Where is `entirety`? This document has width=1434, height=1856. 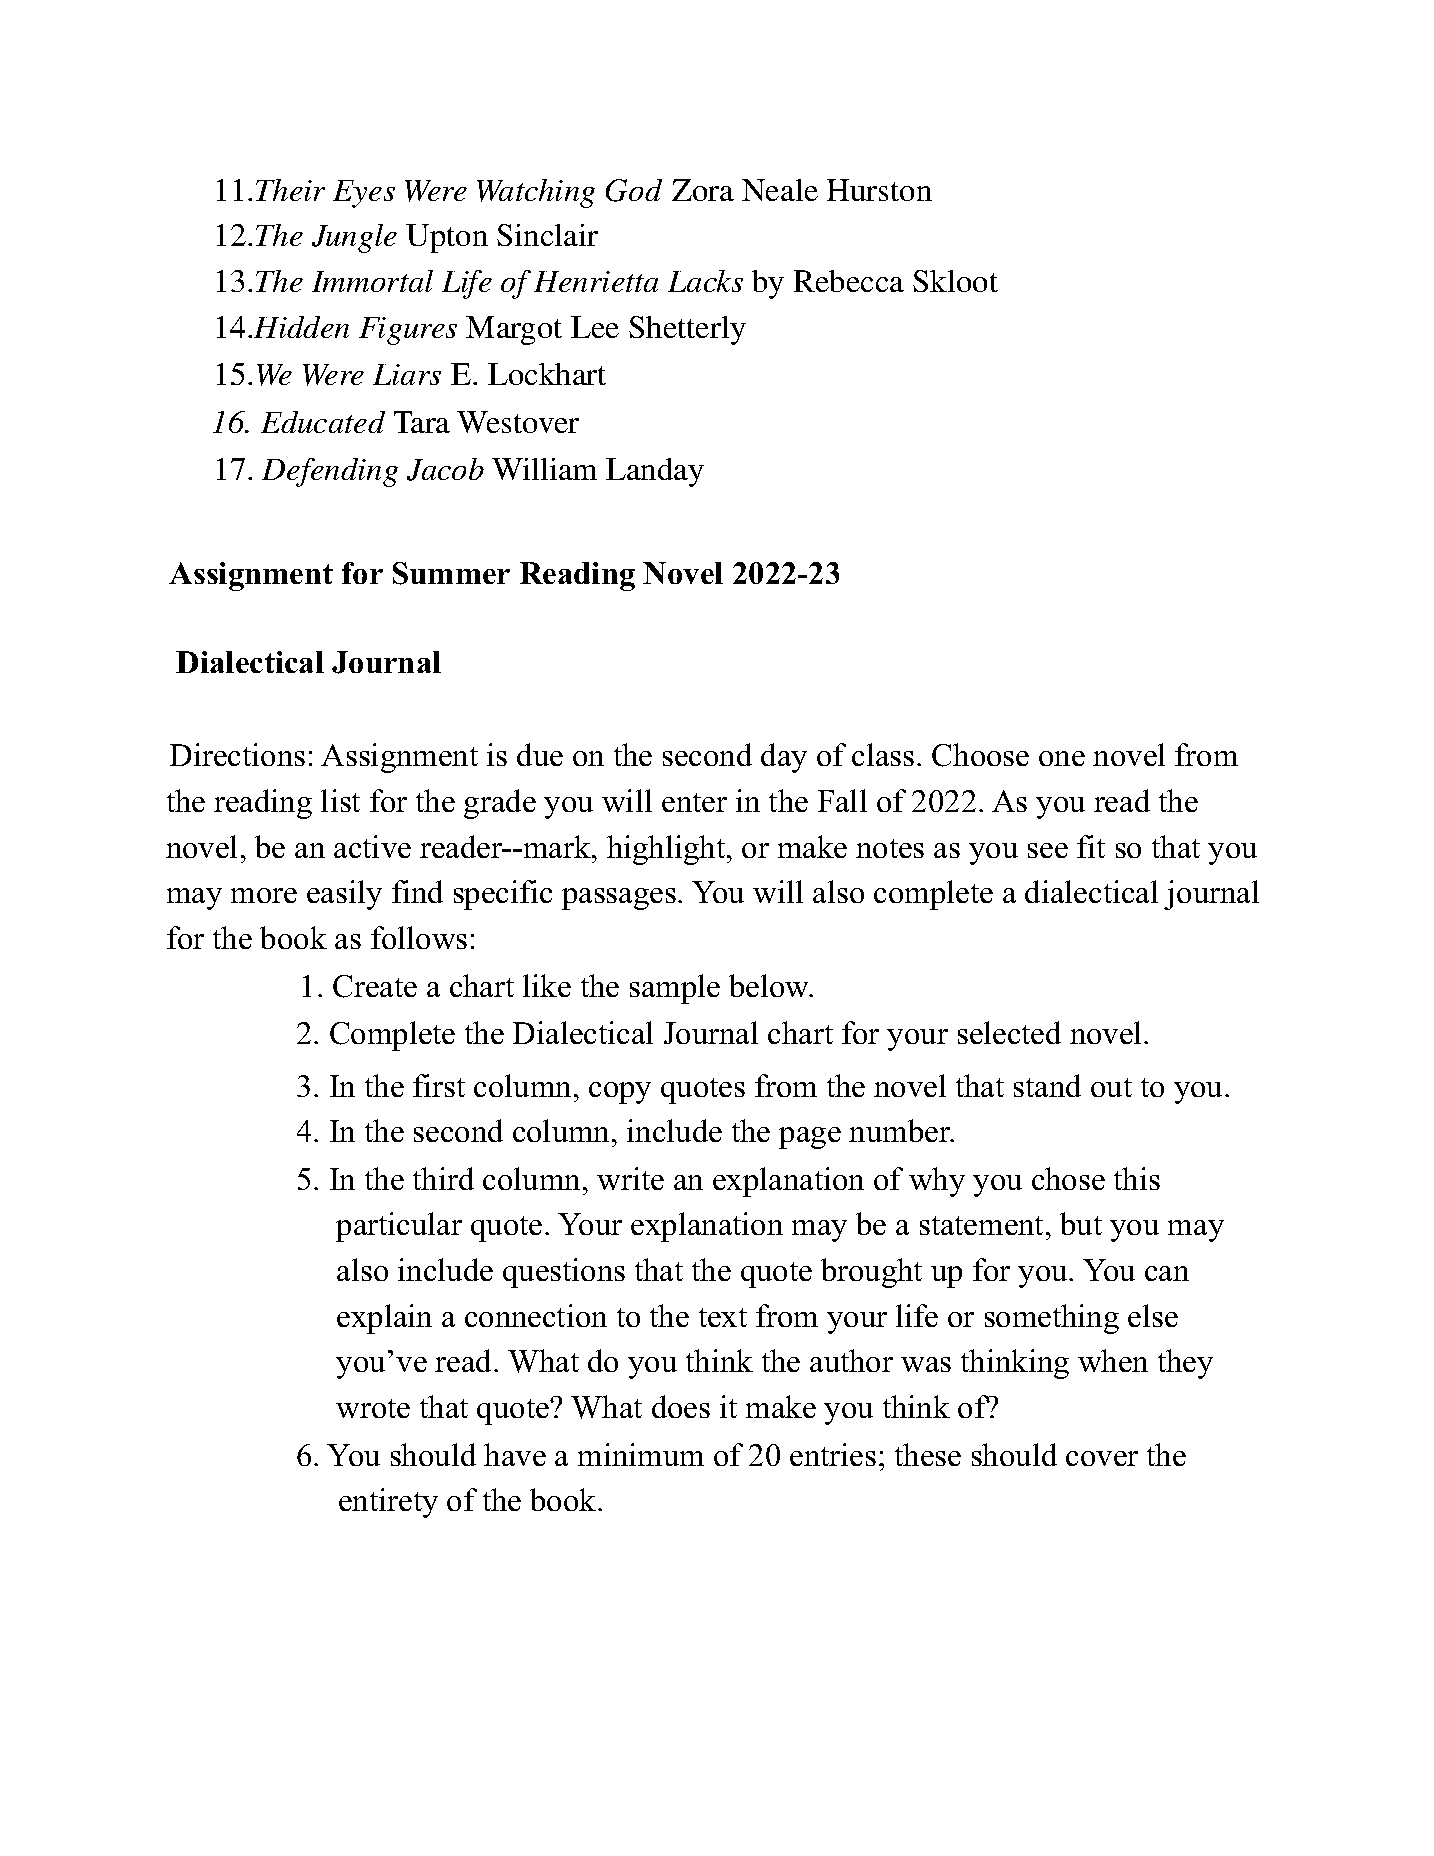 entirety is located at coordinates (388, 1503).
